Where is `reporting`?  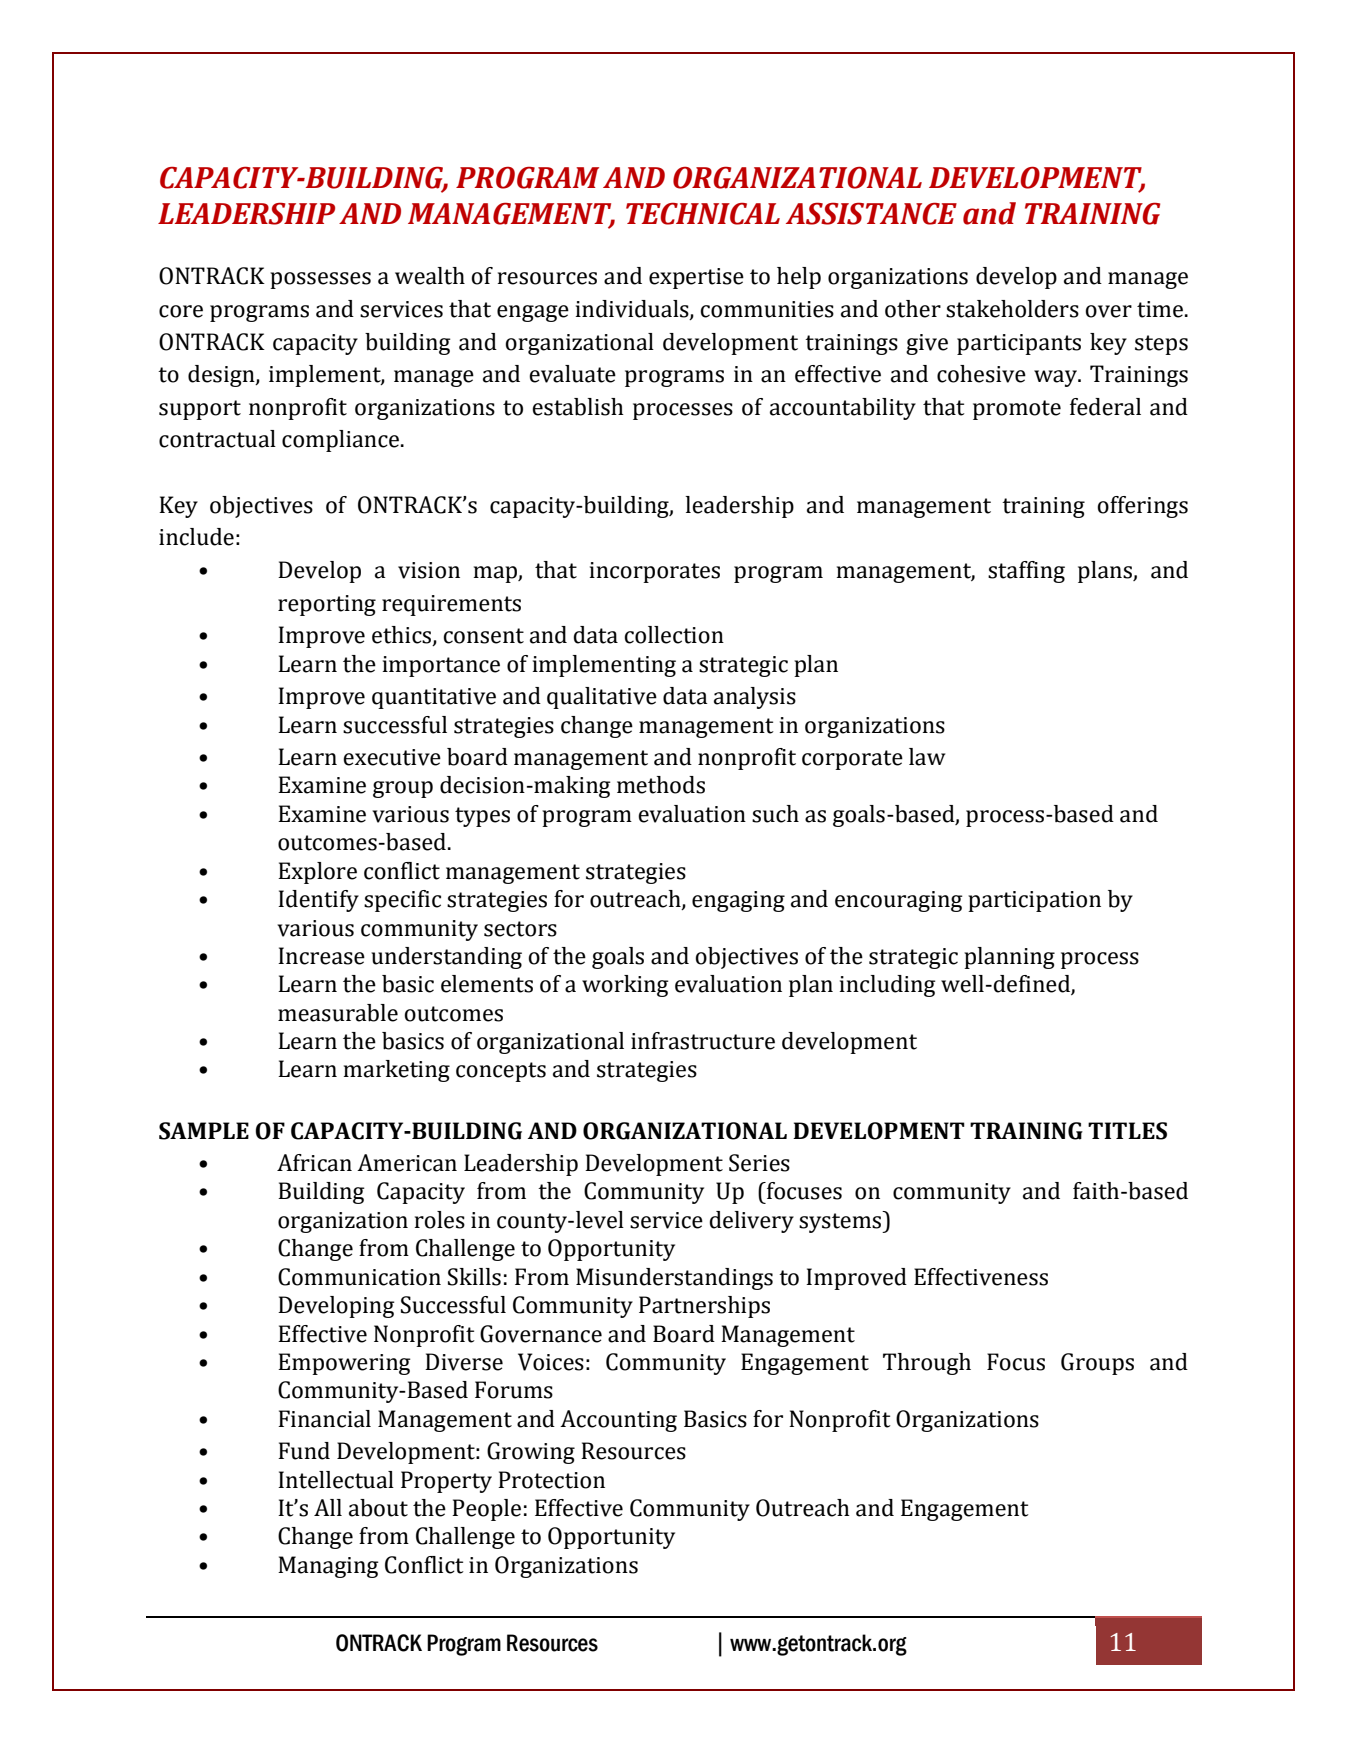 reporting is located at coordinates (327, 605).
